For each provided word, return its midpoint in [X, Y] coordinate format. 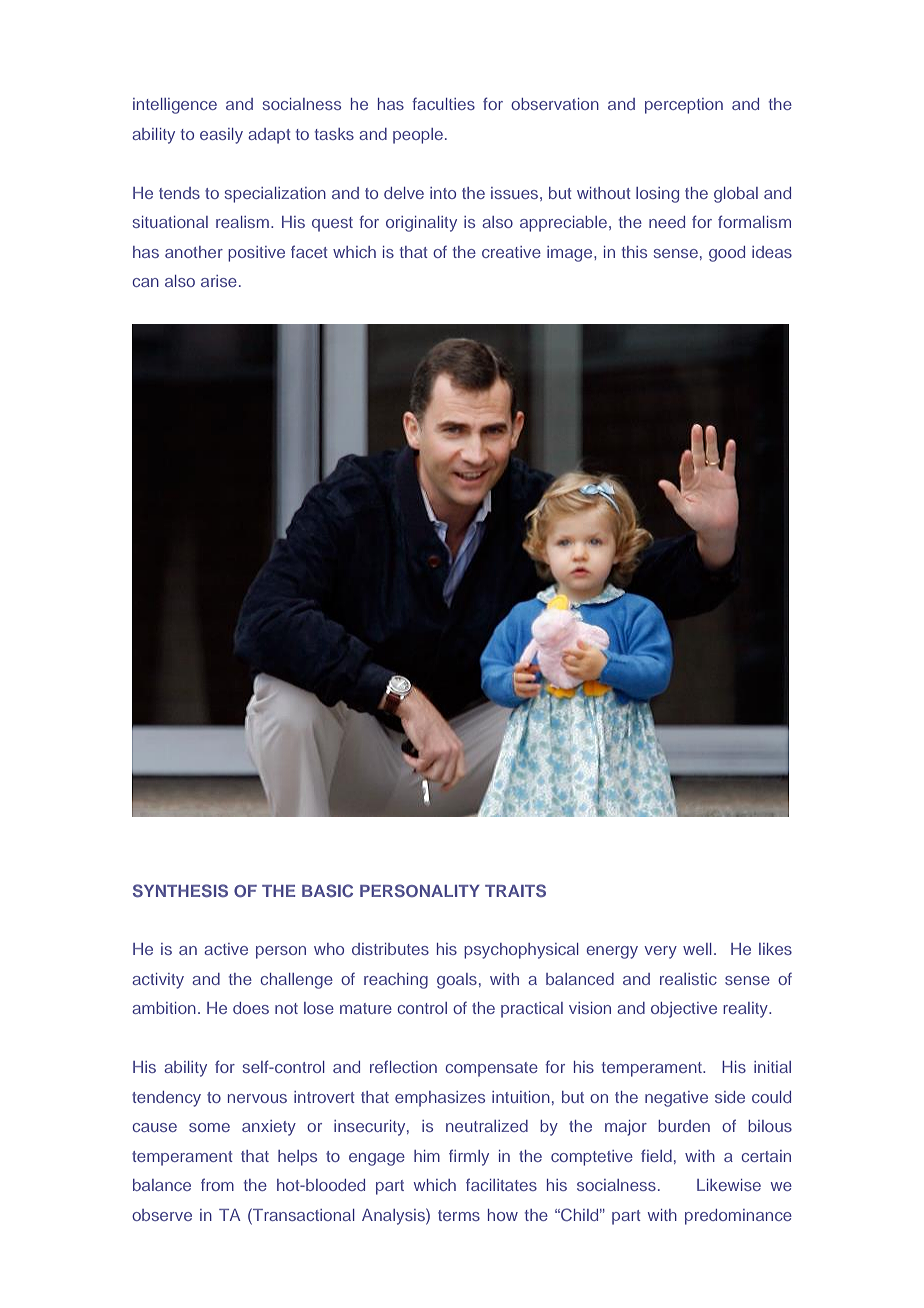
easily [221, 136]
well [697, 949]
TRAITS [515, 890]
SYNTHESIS [180, 890]
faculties [443, 103]
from [217, 1184]
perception [684, 106]
